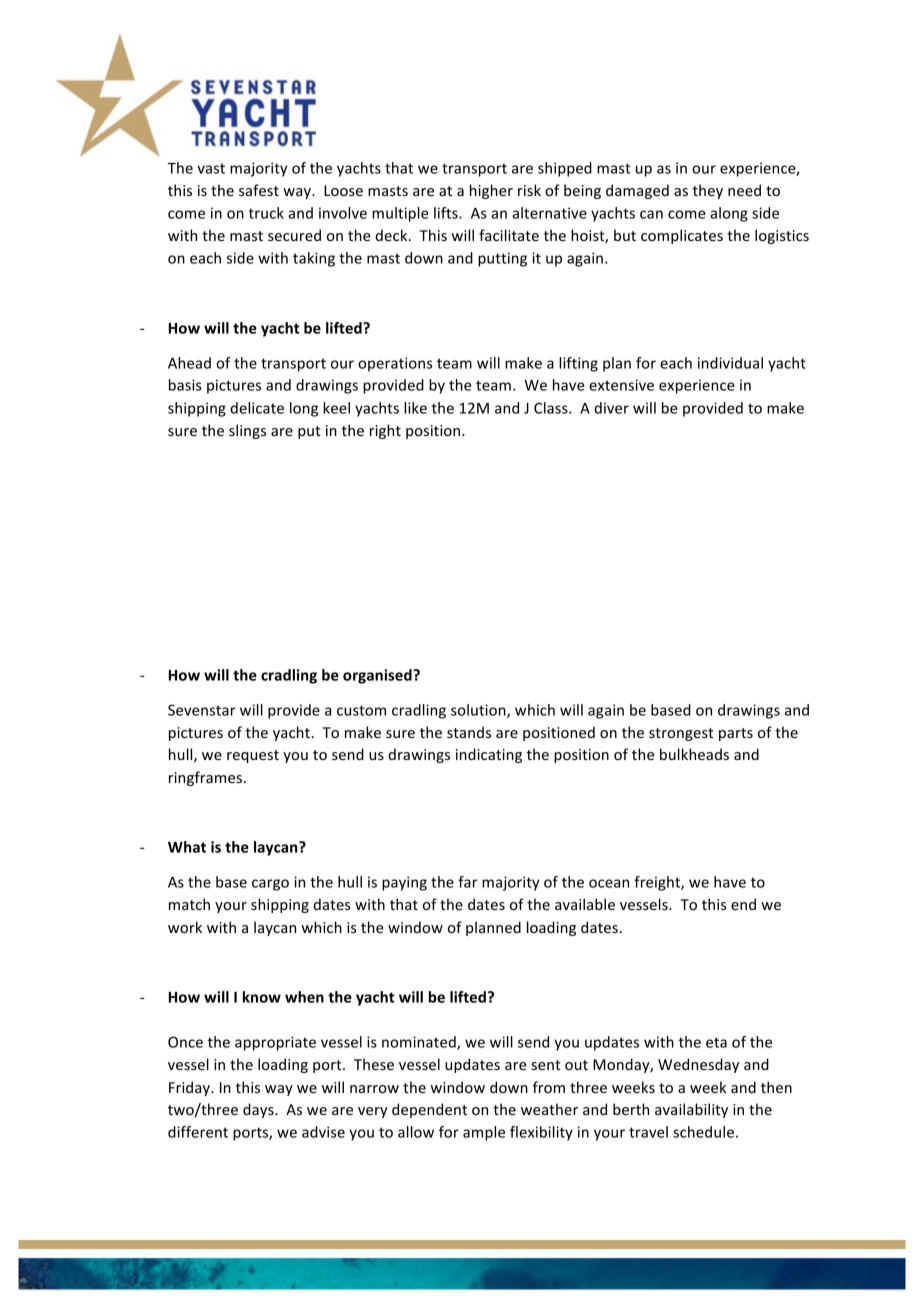 This screenshot has width=924, height=1308. I want to click on individual, so click(730, 363).
